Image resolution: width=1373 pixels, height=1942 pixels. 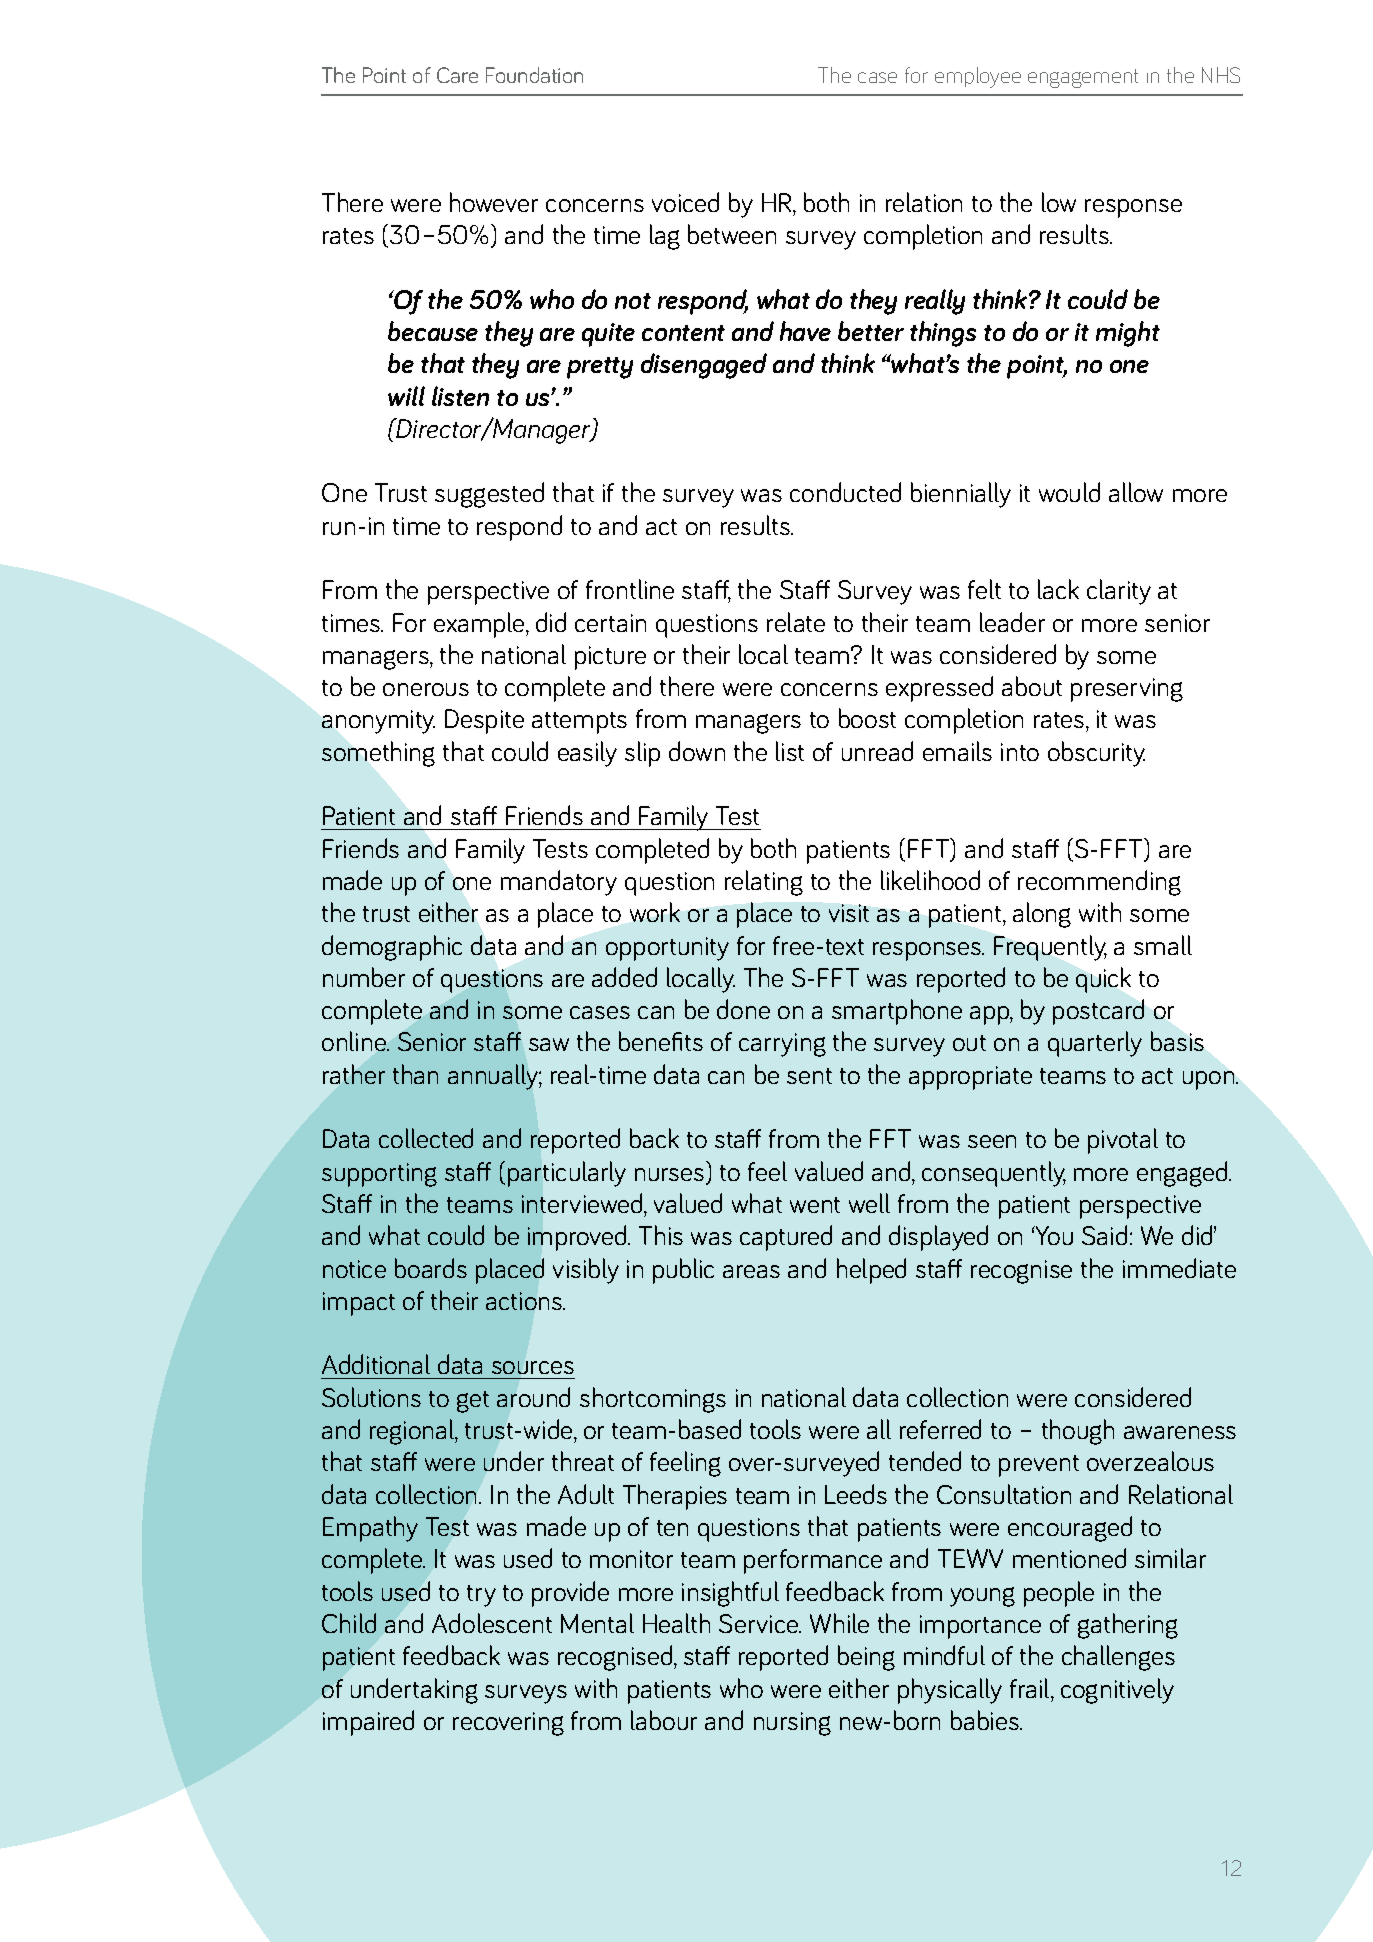 What do you see at coordinates (492, 1623) in the screenshot?
I see `Adolescent` at bounding box center [492, 1623].
